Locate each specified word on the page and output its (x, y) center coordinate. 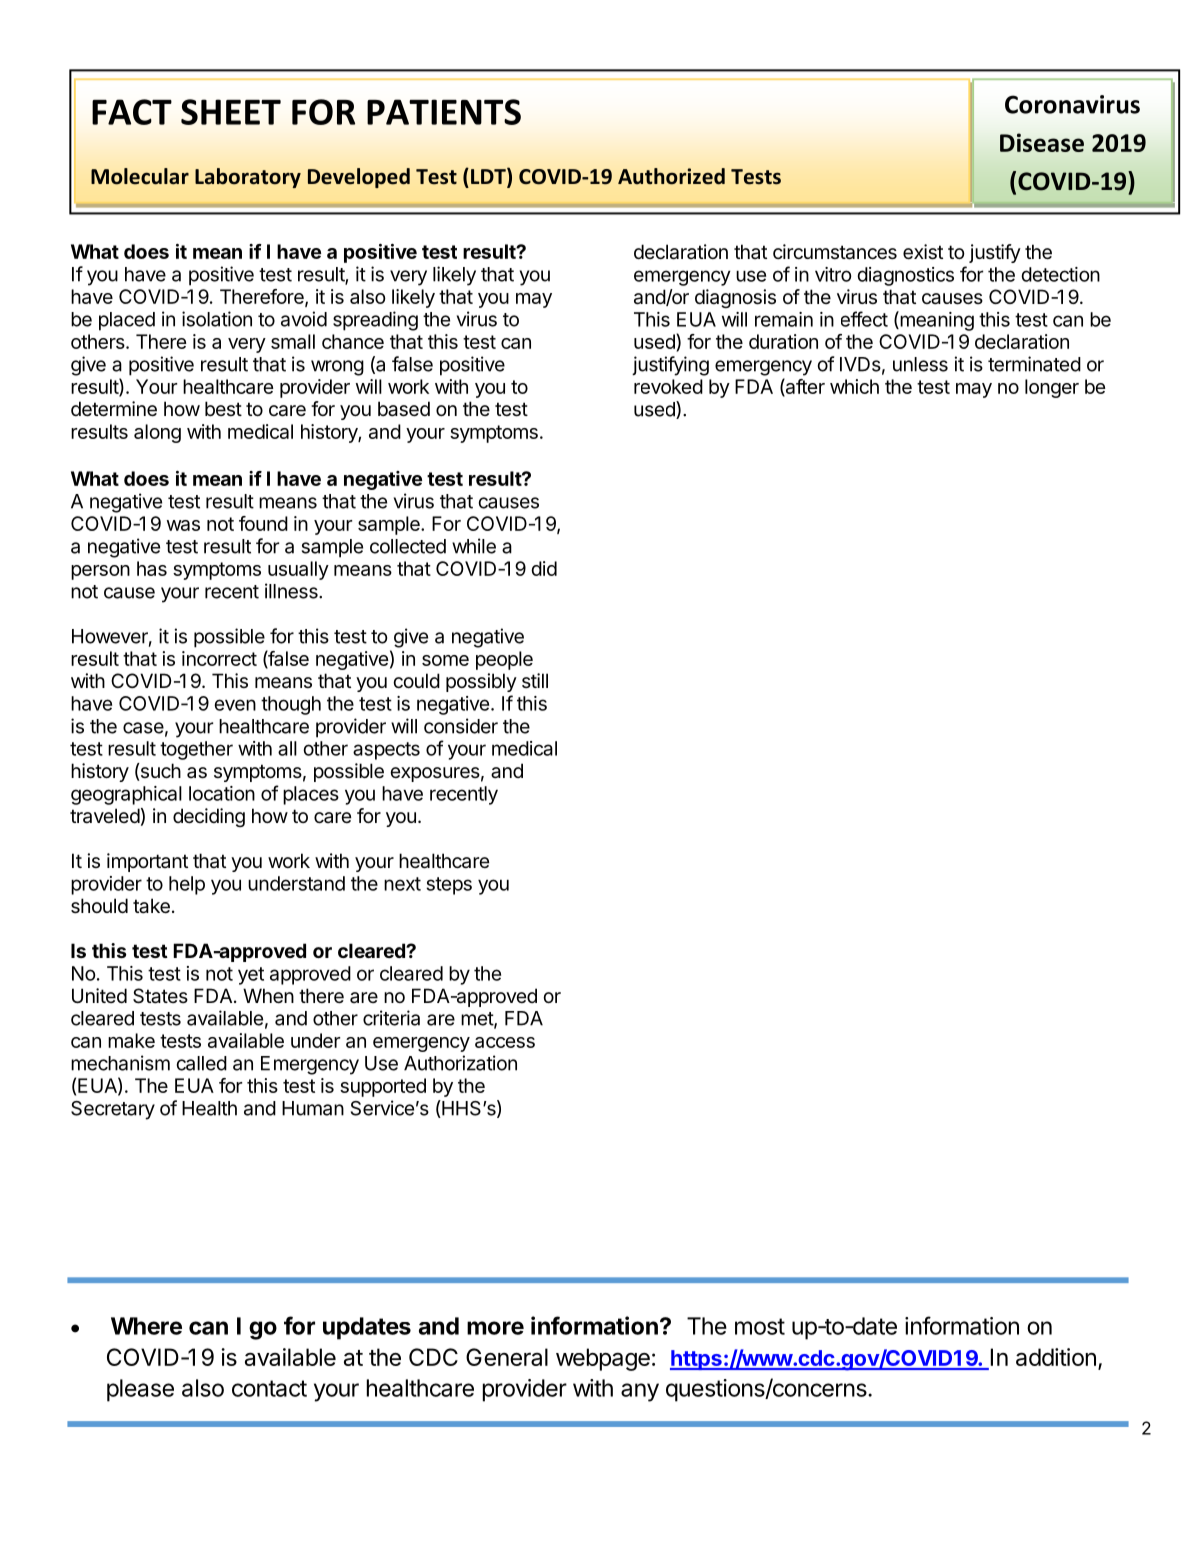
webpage (603, 1359)
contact (269, 1388)
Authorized (671, 176)
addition (1056, 1357)
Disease (1042, 142)
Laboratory (248, 178)
